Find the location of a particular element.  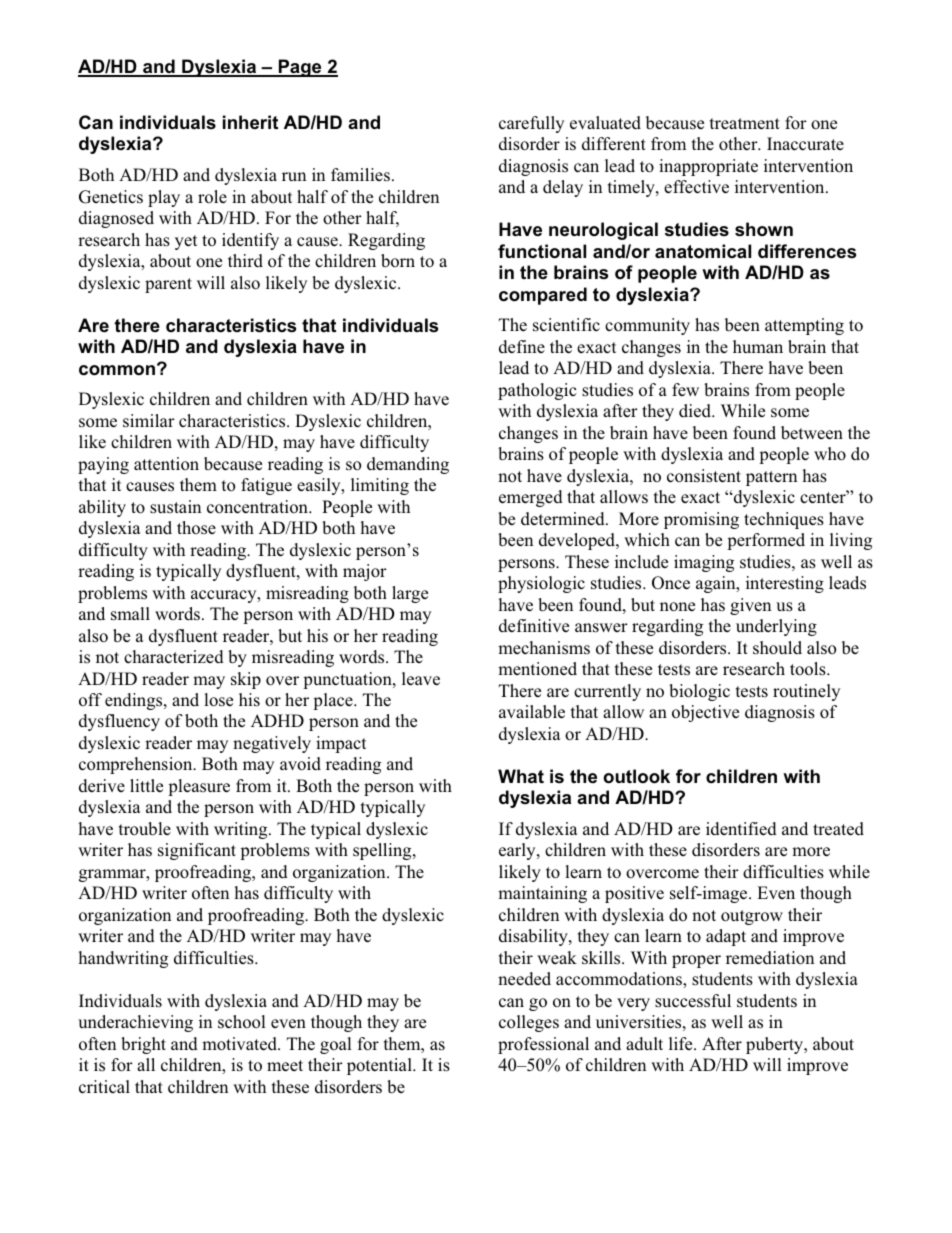

interesting is located at coordinates (785, 584).
